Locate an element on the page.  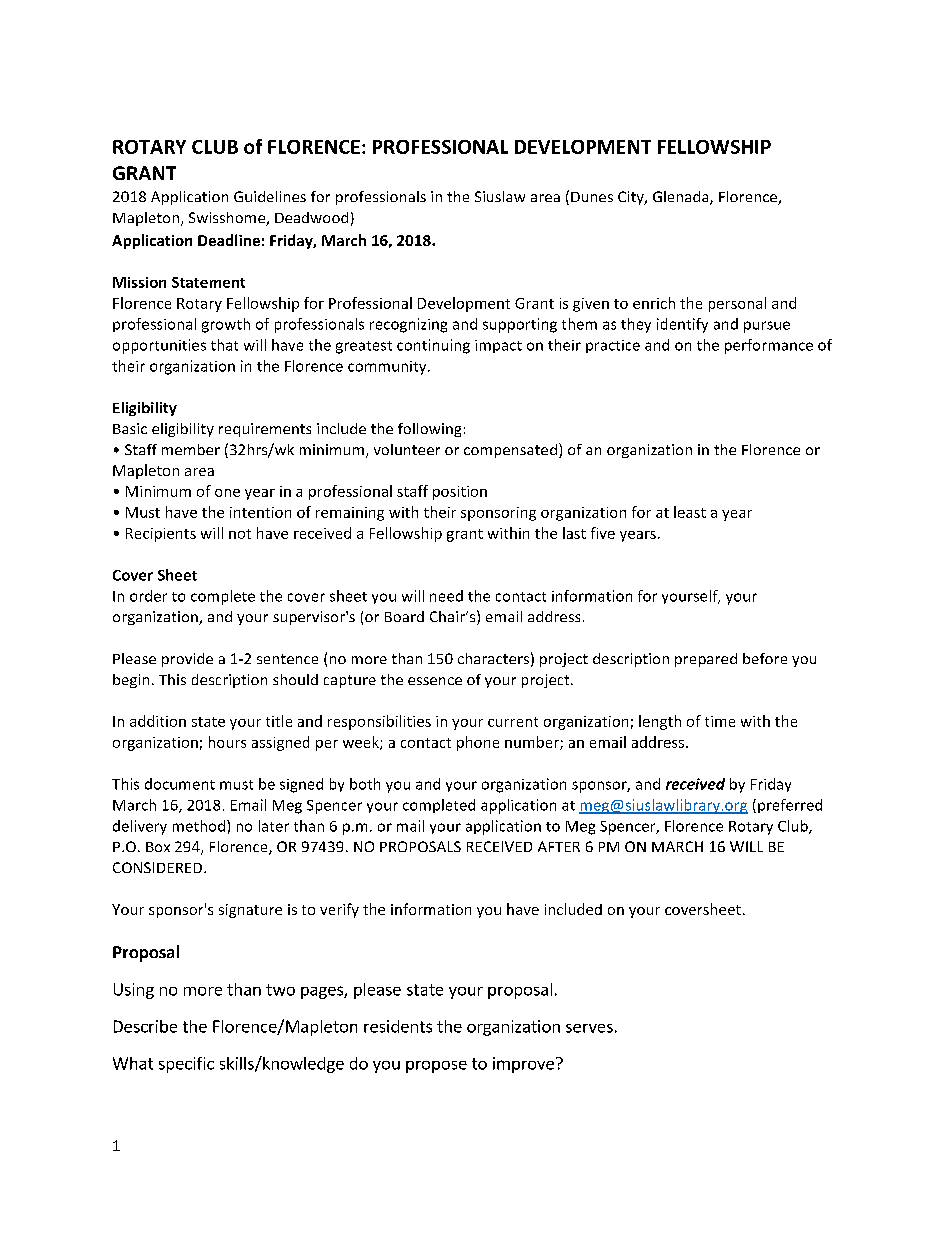
propose is located at coordinates (436, 1067).
